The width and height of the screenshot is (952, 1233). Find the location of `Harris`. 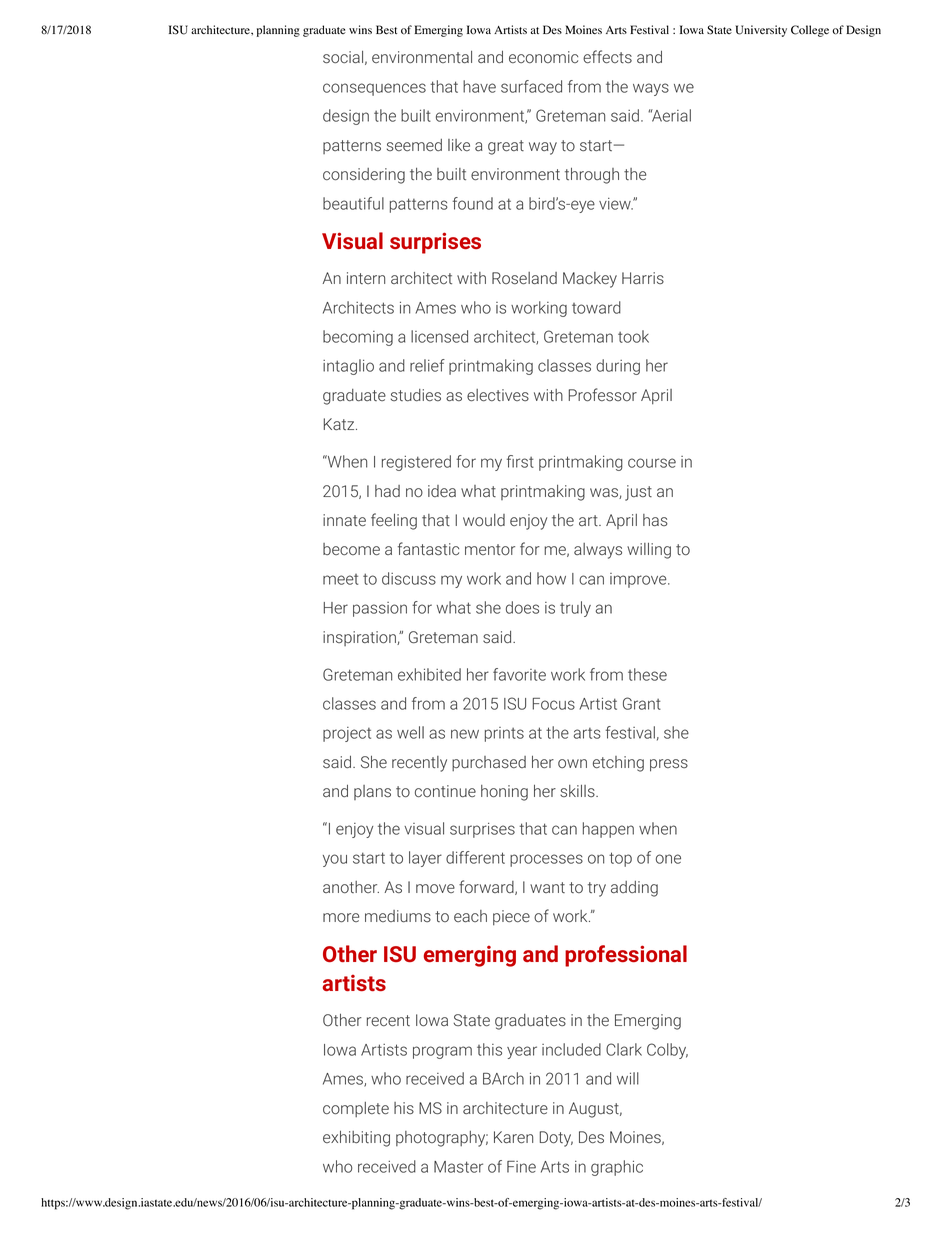

Harris is located at coordinates (643, 278).
